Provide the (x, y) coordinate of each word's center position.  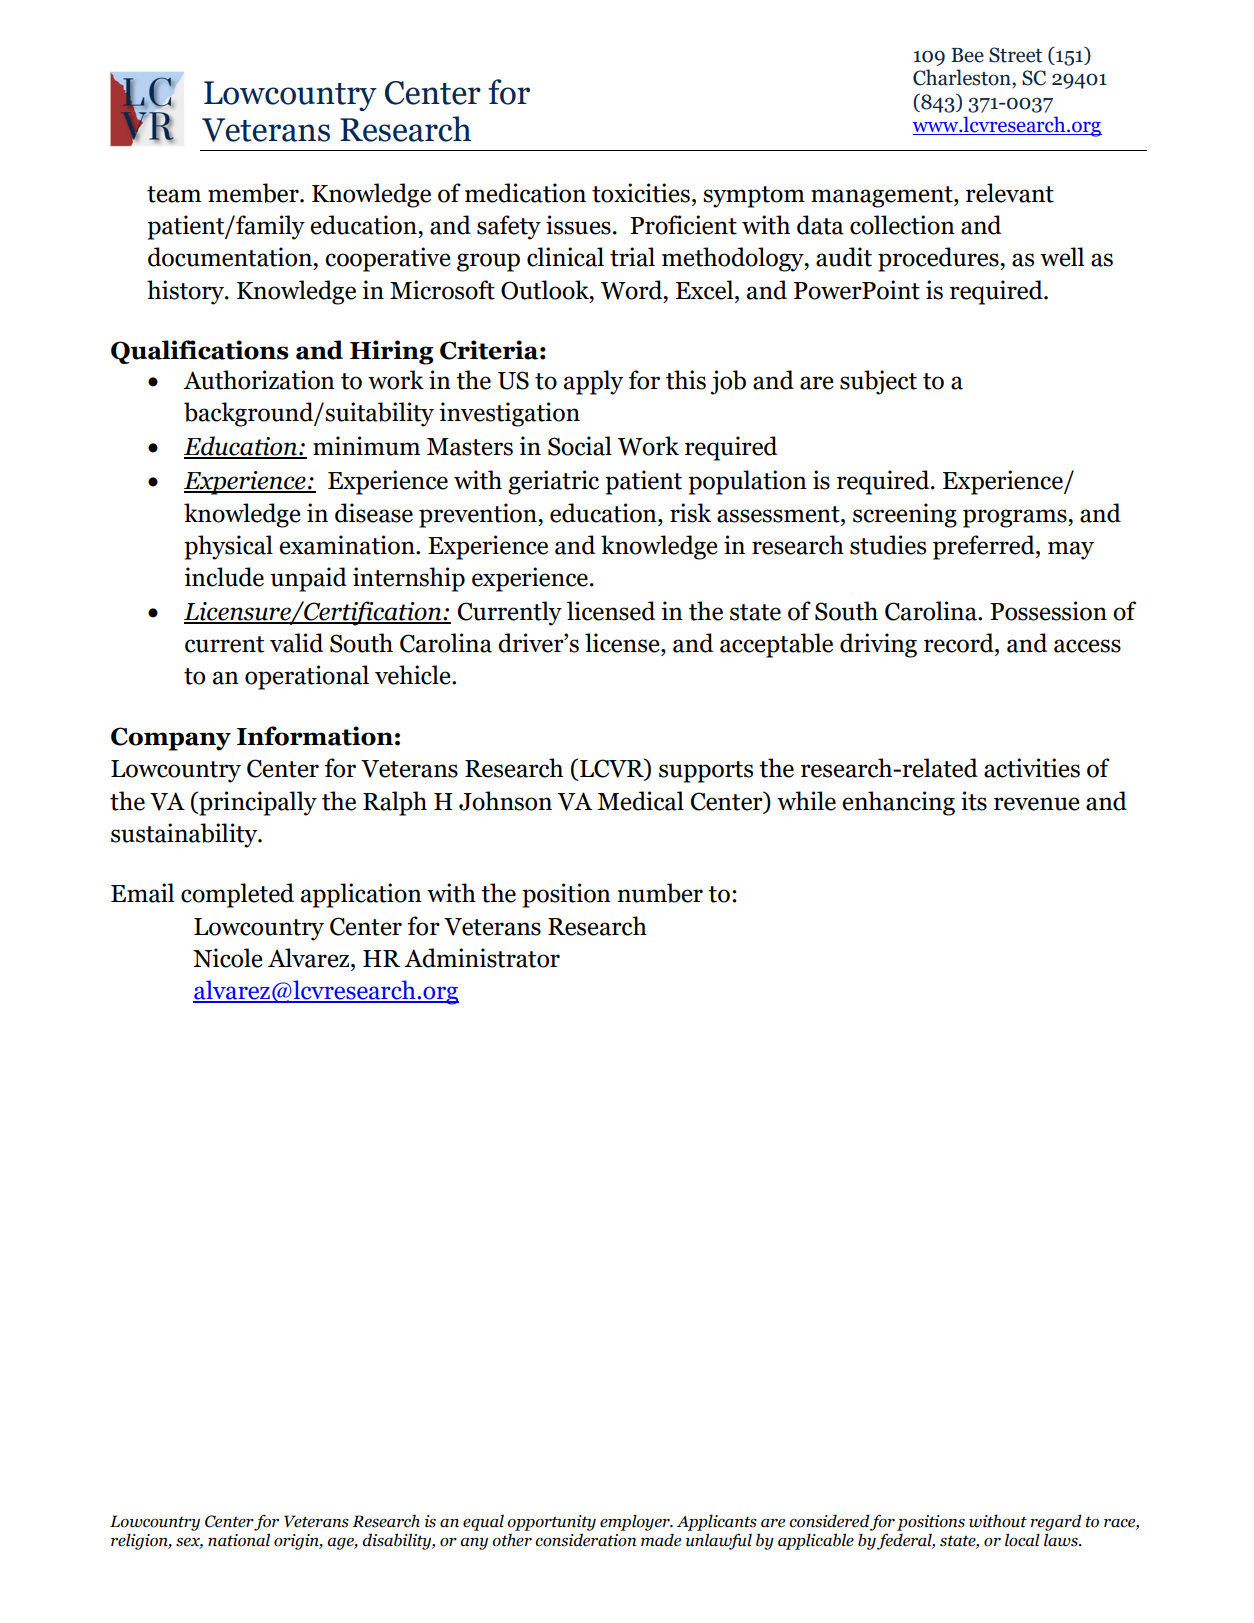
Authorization (259, 380)
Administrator (482, 958)
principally (257, 803)
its (974, 801)
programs (1016, 518)
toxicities (641, 193)
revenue (1037, 804)
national (239, 1540)
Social (580, 446)
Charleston (963, 78)
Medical (641, 801)
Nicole (228, 958)
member (254, 193)
